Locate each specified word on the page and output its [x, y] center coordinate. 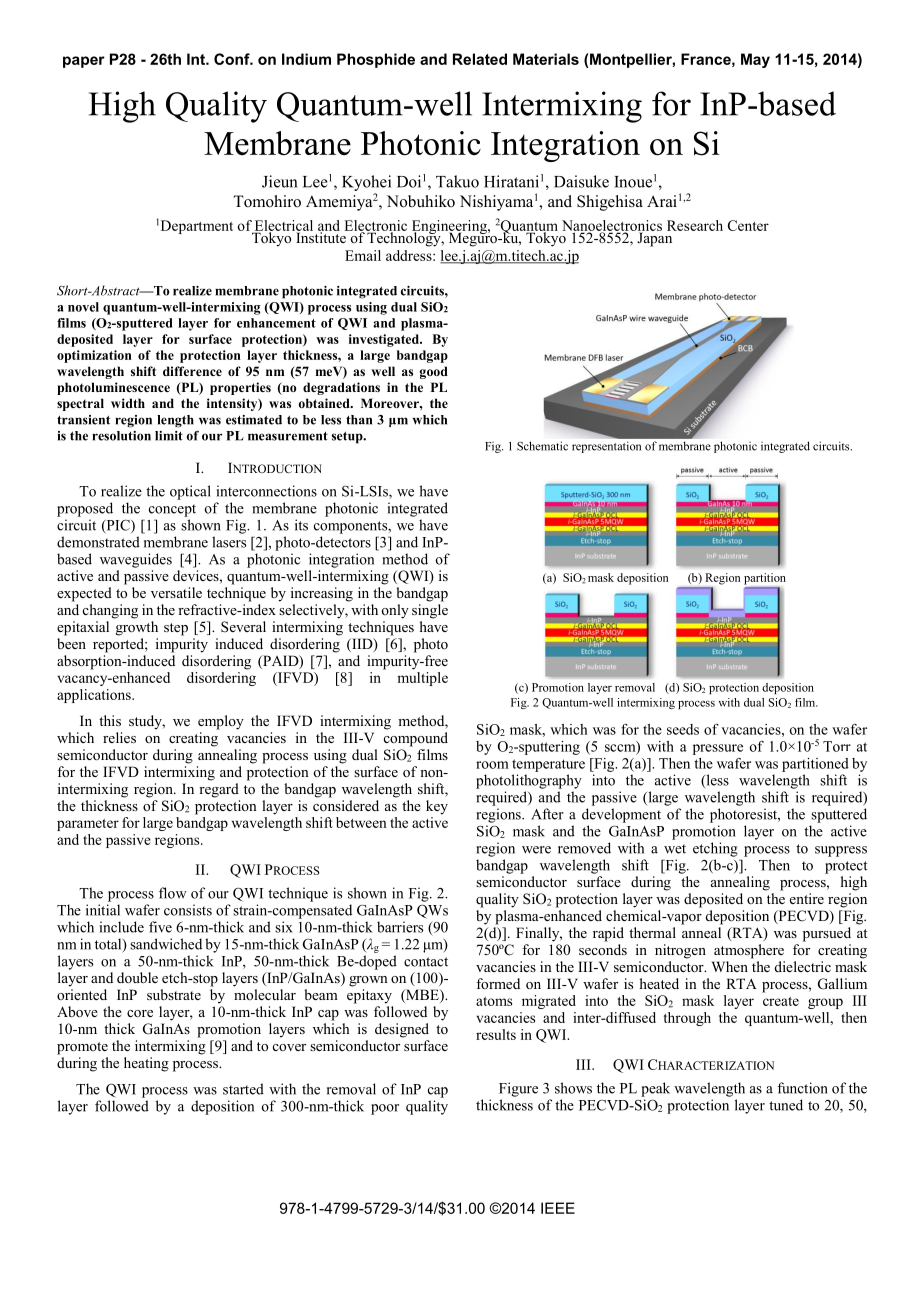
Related [480, 59]
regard [219, 790]
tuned [786, 1105]
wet [675, 849]
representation [606, 447]
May [755, 60]
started [243, 1089]
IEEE [558, 1208]
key [437, 807]
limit [169, 436]
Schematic [542, 446]
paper [84, 62]
